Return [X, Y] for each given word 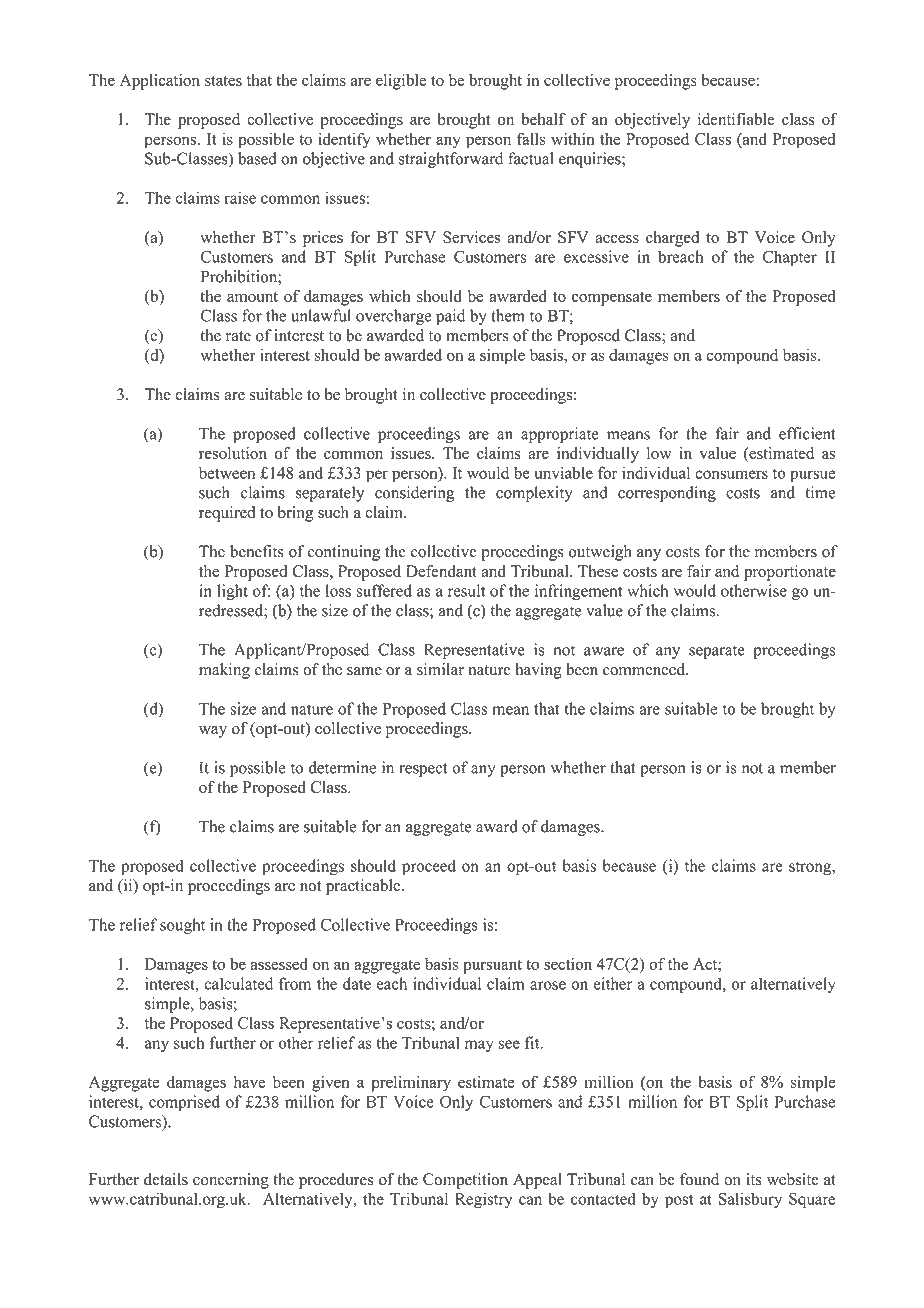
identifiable [736, 119]
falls [531, 138]
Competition [465, 1181]
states [223, 81]
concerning [231, 1181]
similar [440, 669]
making [224, 671]
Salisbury [750, 1200]
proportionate [790, 573]
